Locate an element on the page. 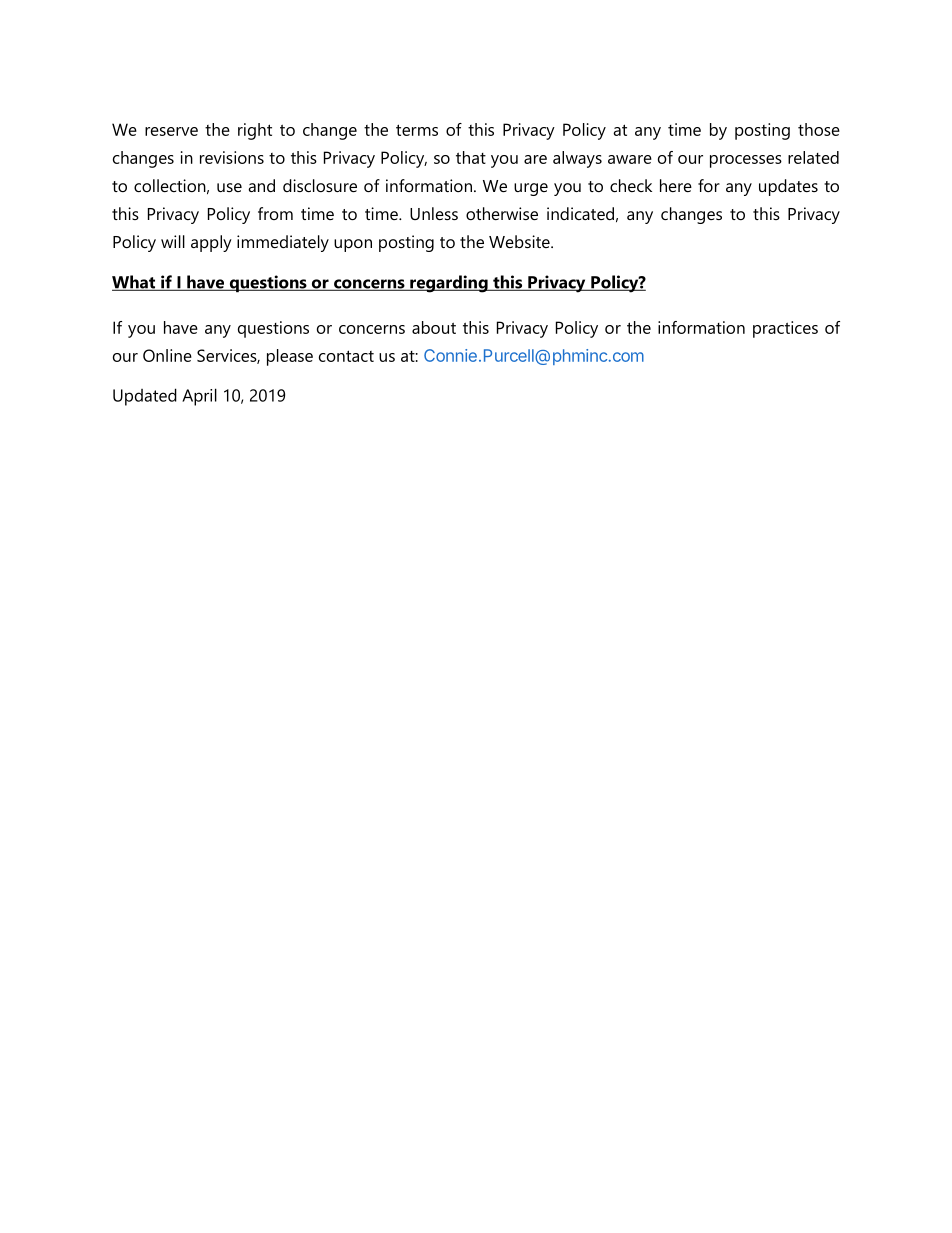 The width and height of the document is (952, 1233). contact is located at coordinates (346, 356).
